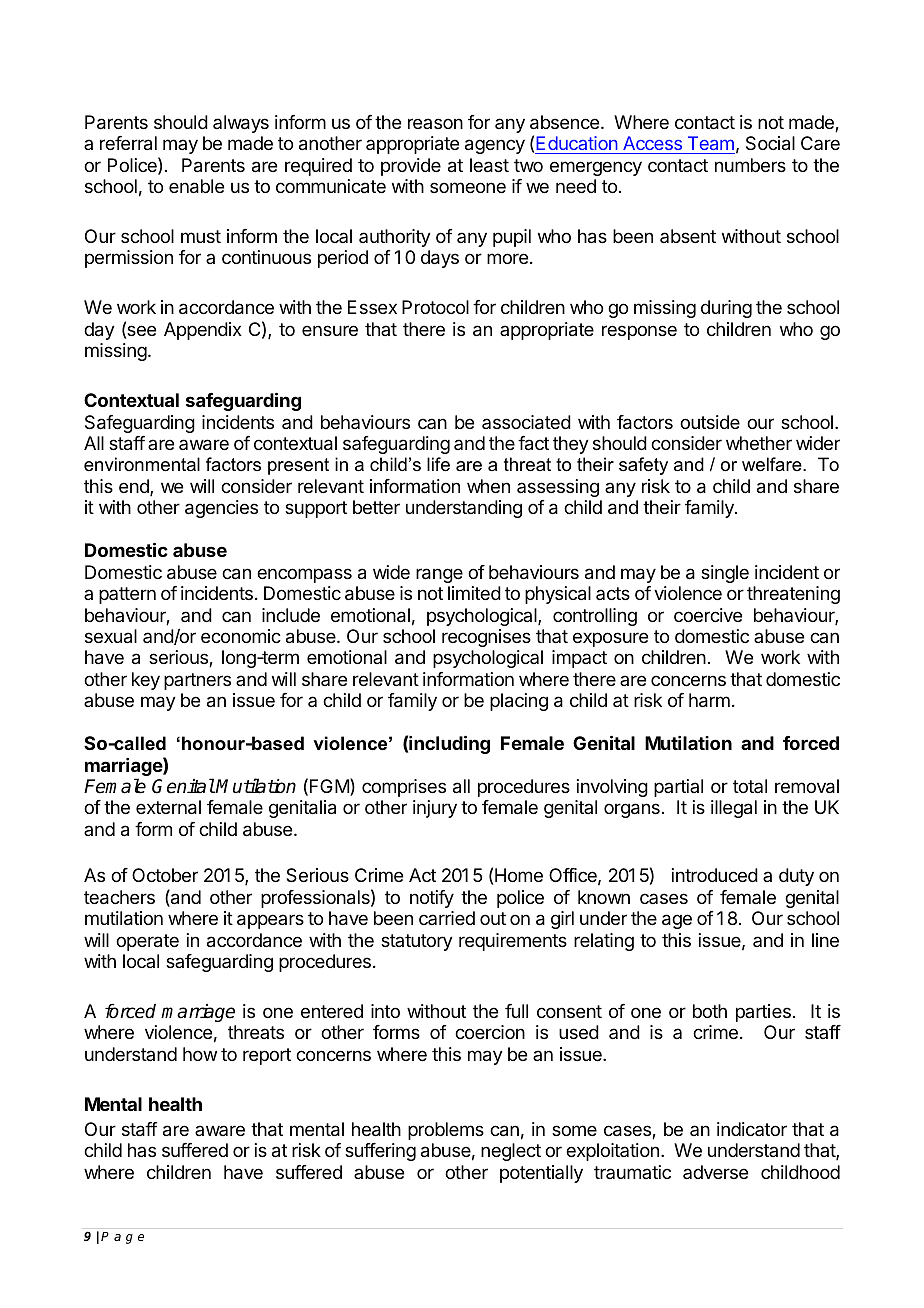 This screenshot has width=924, height=1308. Describe the element at coordinates (486, 638) in the screenshot. I see `recognises` at that location.
